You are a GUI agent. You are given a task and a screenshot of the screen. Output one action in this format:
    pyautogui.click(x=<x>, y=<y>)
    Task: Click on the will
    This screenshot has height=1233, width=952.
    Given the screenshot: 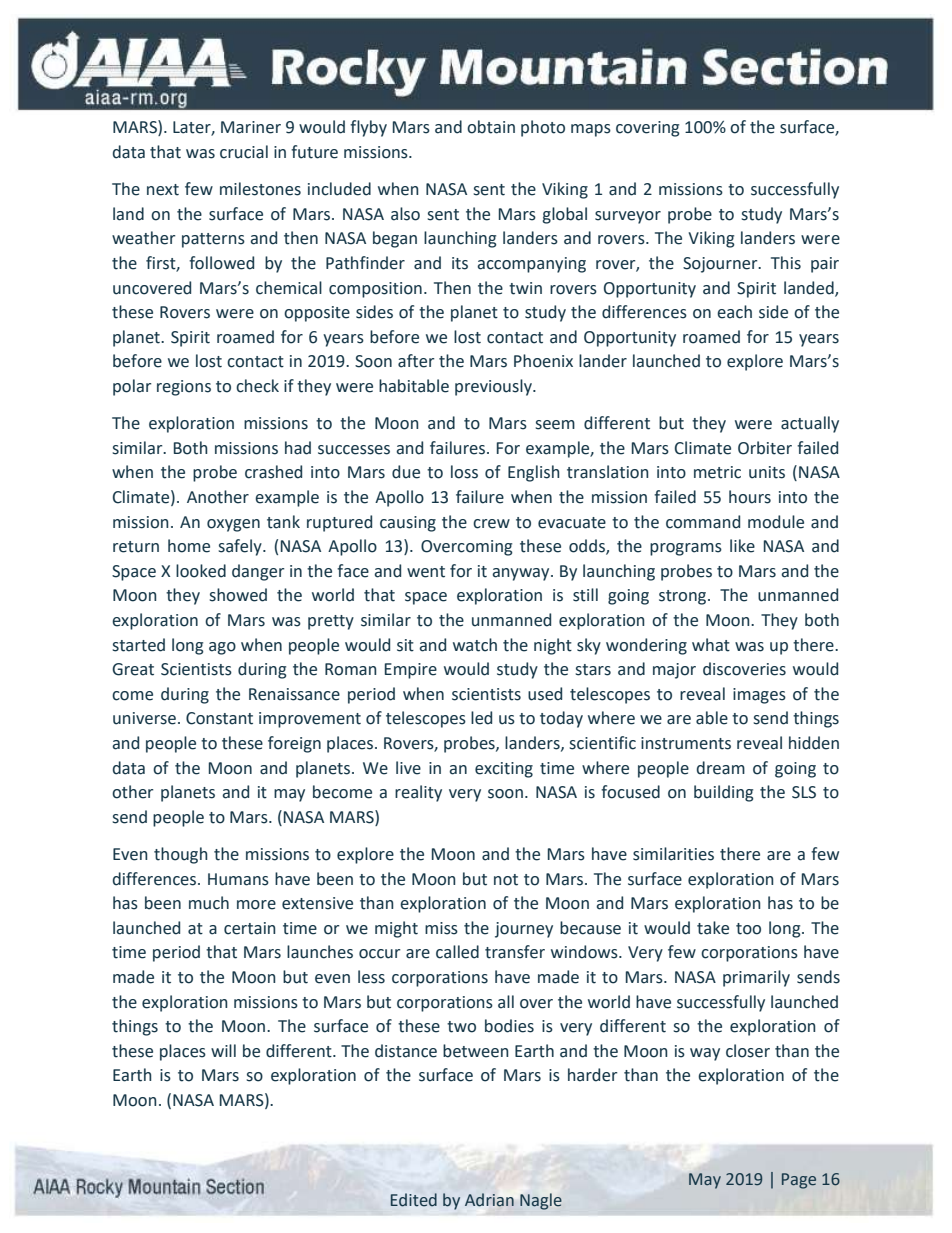 What is the action you would take?
    pyautogui.click(x=223, y=1050)
